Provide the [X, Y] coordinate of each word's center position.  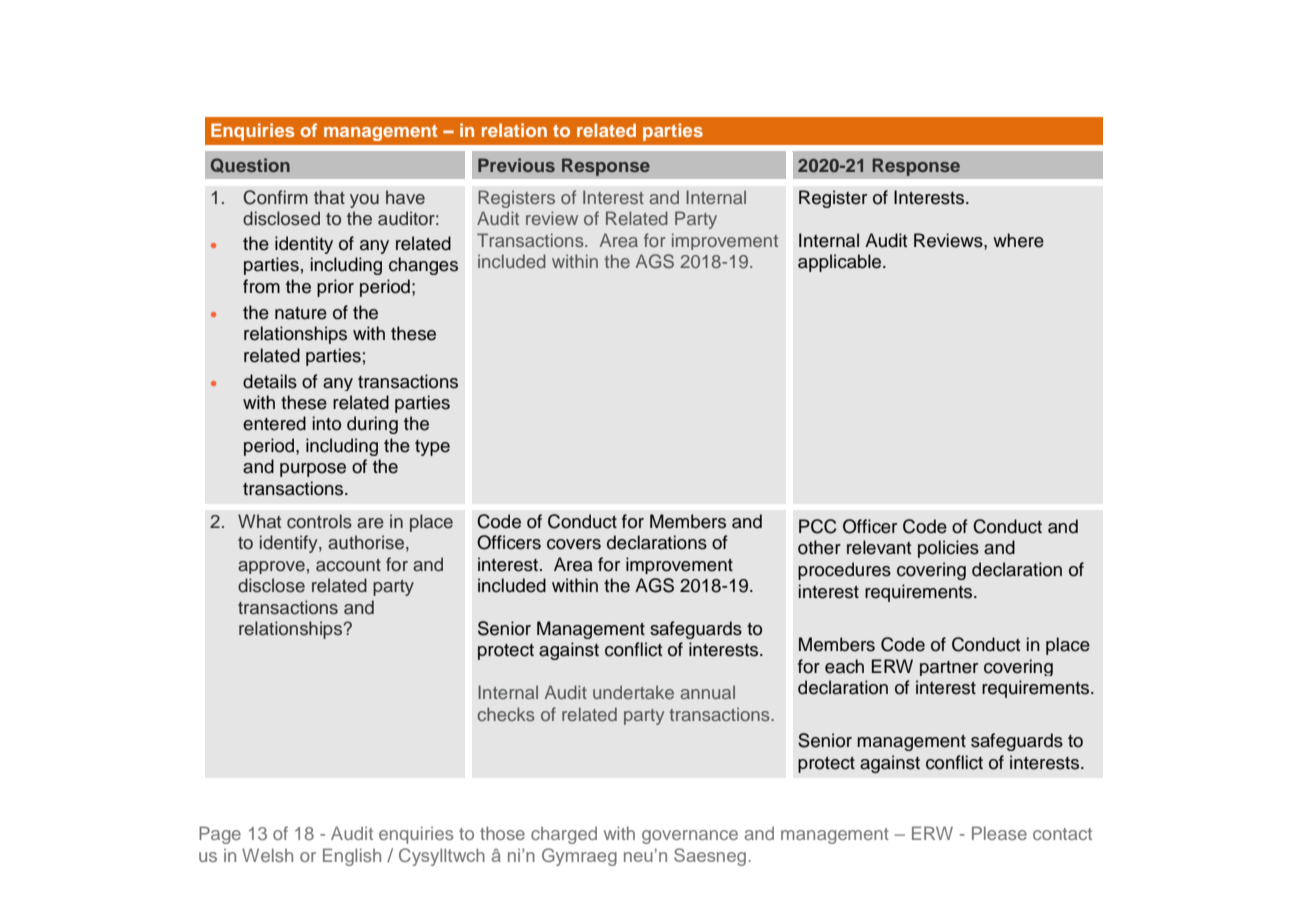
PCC [818, 526]
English [352, 857]
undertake [633, 692]
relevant [879, 547]
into [327, 423]
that [329, 197]
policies [948, 549]
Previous [516, 165]
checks [506, 714]
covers [574, 544]
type [432, 448]
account [348, 565]
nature [301, 313]
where [1018, 240]
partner [949, 668]
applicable [841, 263]
